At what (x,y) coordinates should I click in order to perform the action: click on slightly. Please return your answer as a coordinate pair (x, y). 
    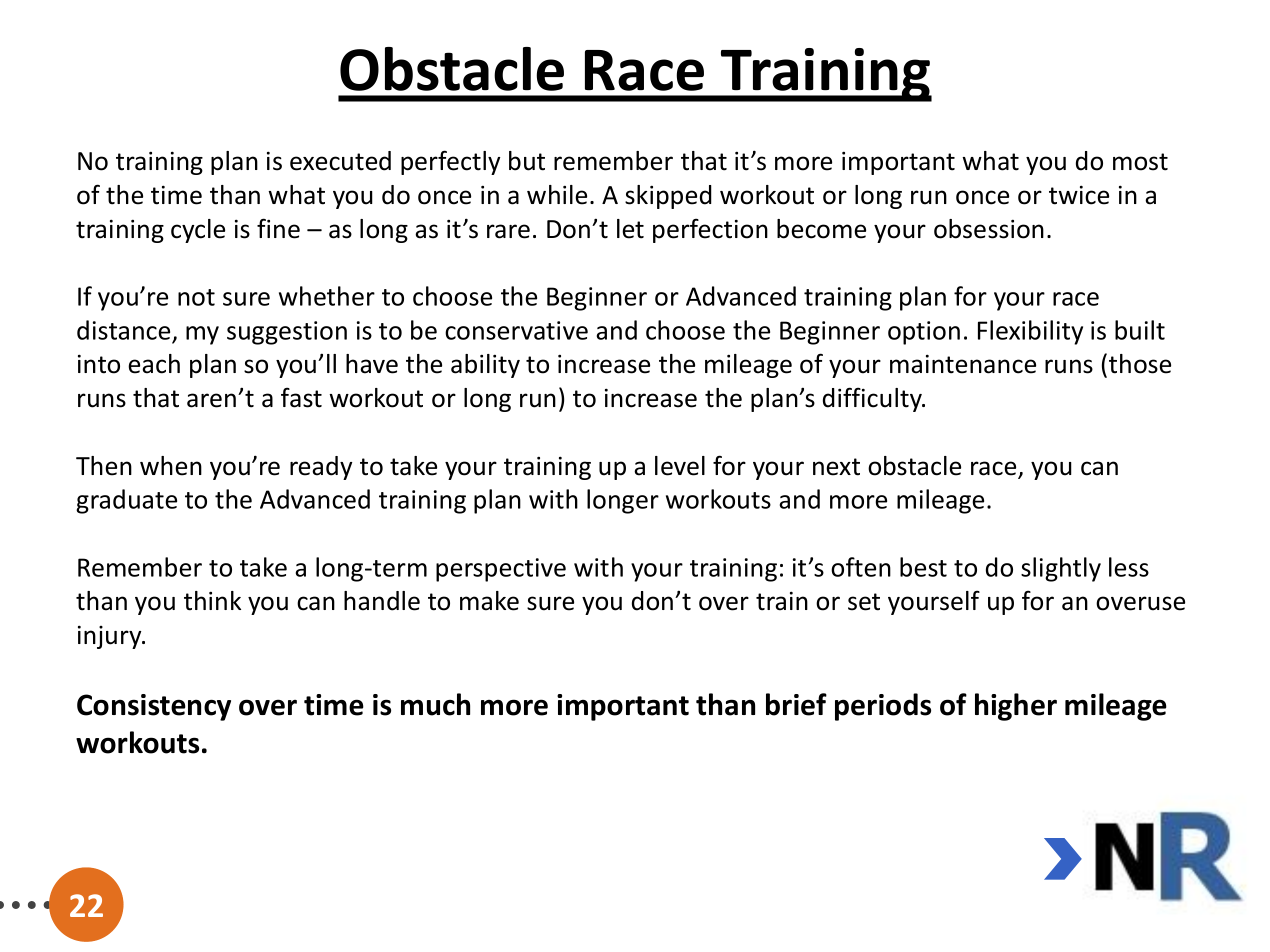
    Looking at the image, I should click on (1061, 569).
